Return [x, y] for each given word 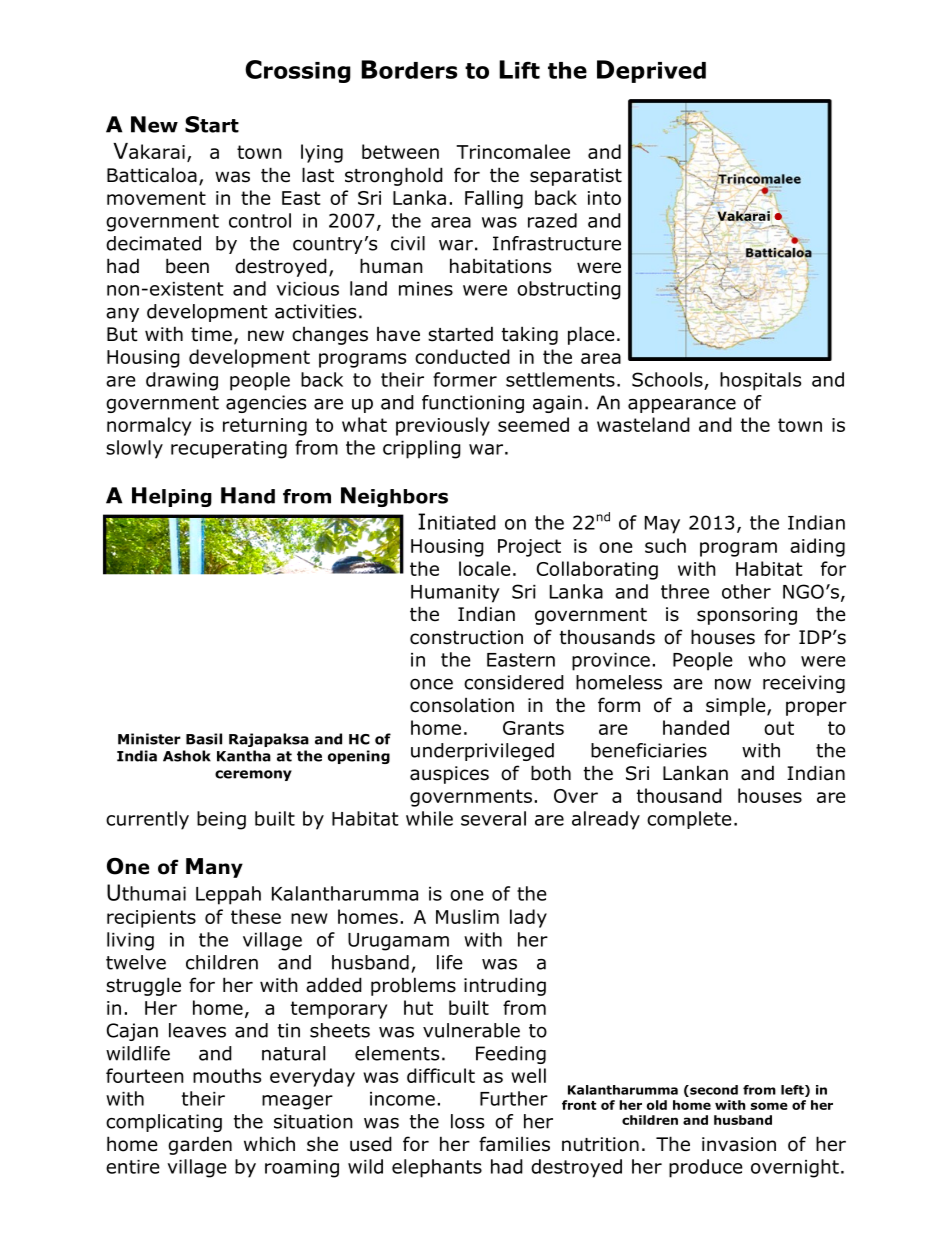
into [604, 198]
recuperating [229, 450]
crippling [422, 449]
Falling [494, 199]
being [221, 820]
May [662, 525]
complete [689, 820]
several [493, 818]
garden [200, 1145]
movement [156, 198]
